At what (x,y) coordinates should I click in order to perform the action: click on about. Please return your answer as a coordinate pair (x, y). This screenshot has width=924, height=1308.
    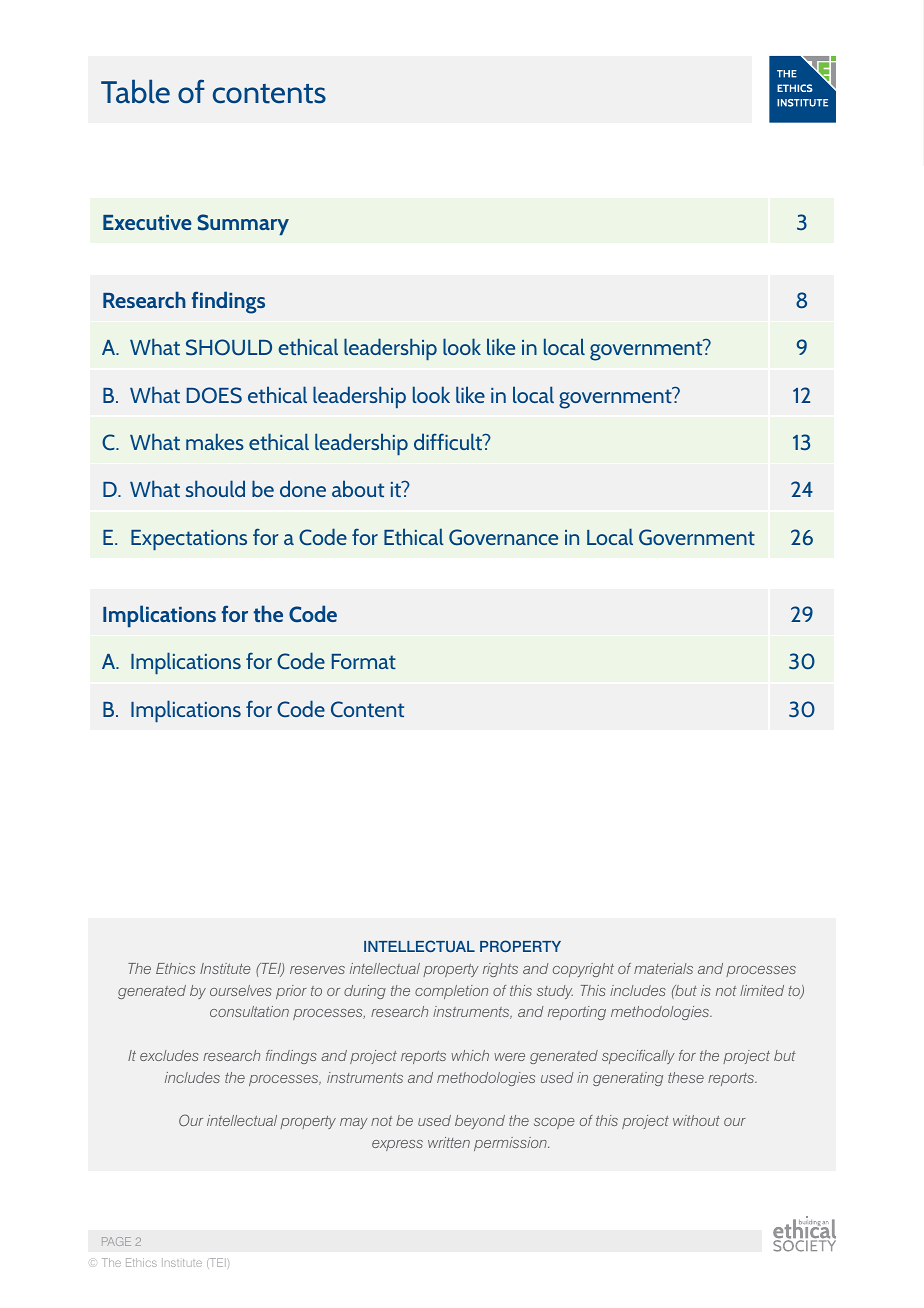
    Looking at the image, I should click on (358, 488).
